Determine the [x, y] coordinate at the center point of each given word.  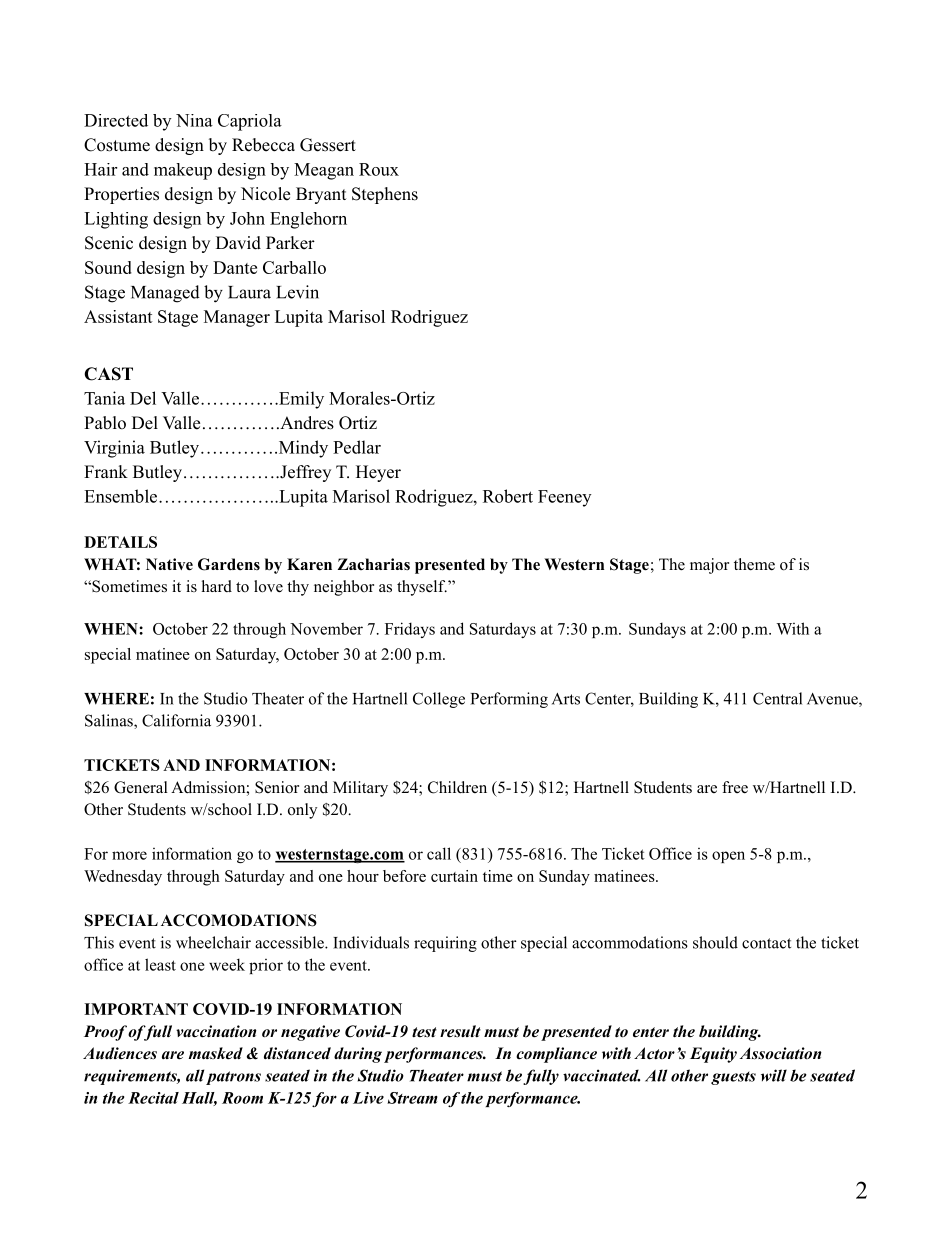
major [709, 566]
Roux [379, 169]
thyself [422, 588]
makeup [183, 171]
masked [216, 1053]
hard [217, 586]
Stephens [385, 195]
